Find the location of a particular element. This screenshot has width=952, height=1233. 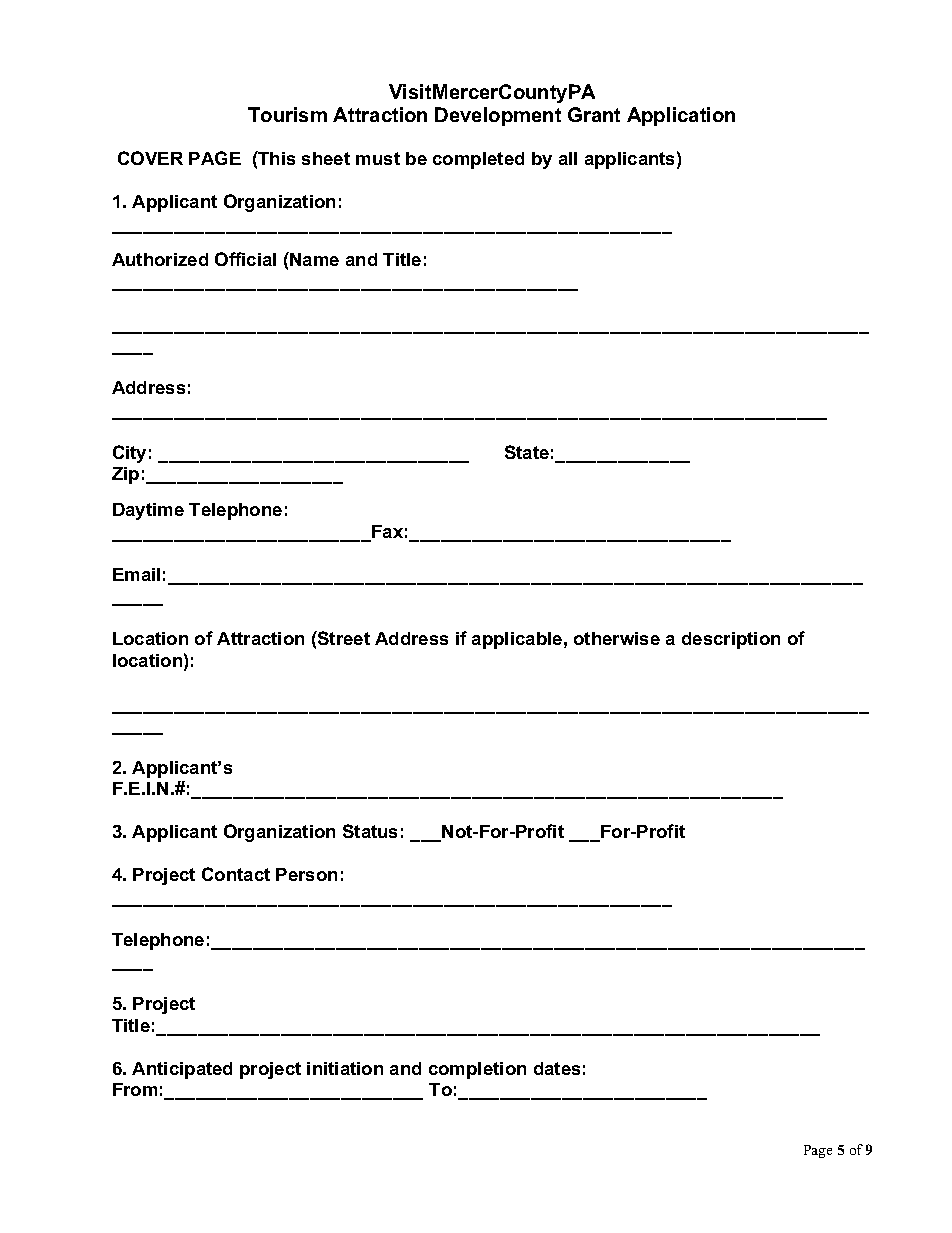

otherwise is located at coordinates (617, 638).
